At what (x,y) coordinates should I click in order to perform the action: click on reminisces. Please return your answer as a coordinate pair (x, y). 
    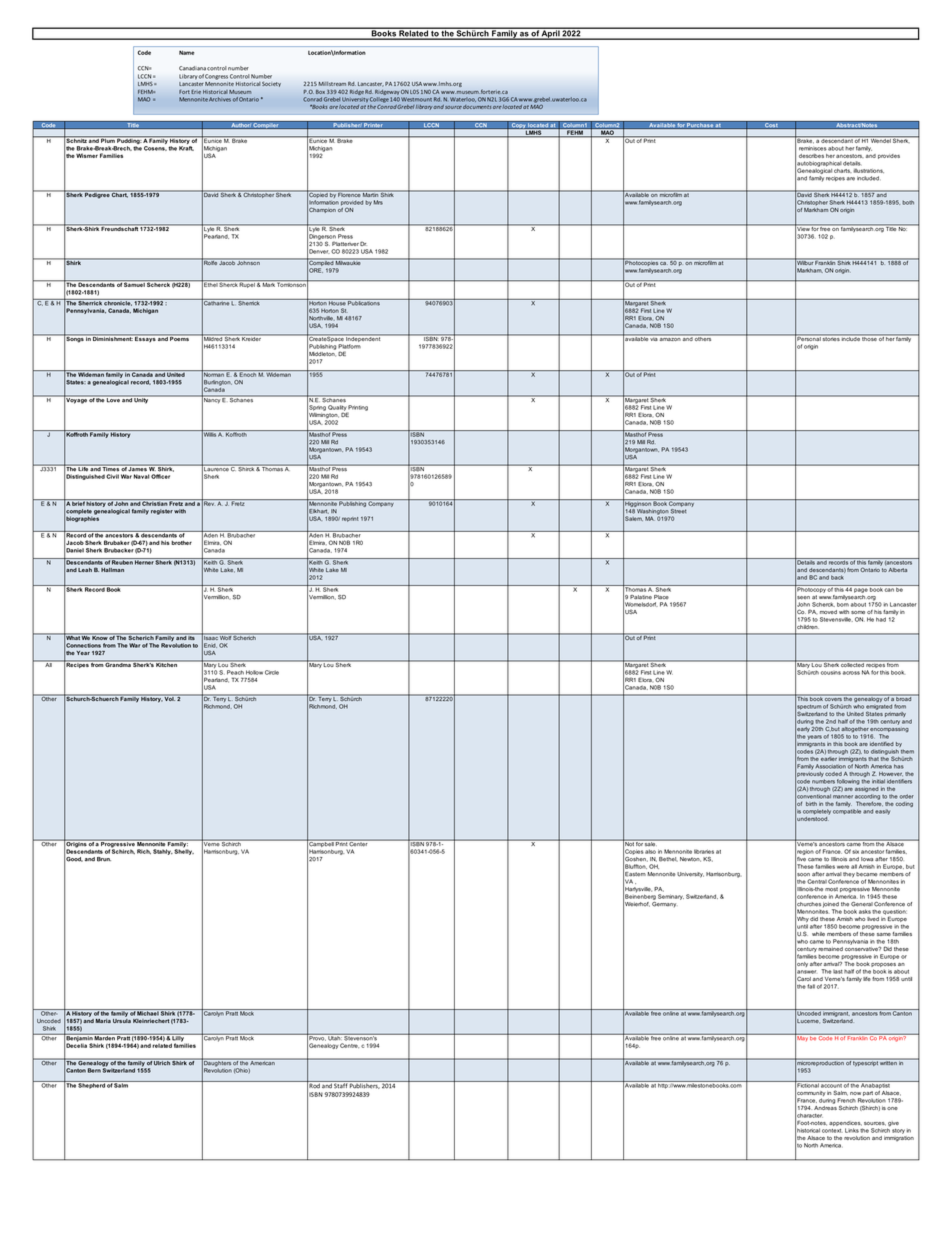
    Looking at the image, I should click on (813, 149).
